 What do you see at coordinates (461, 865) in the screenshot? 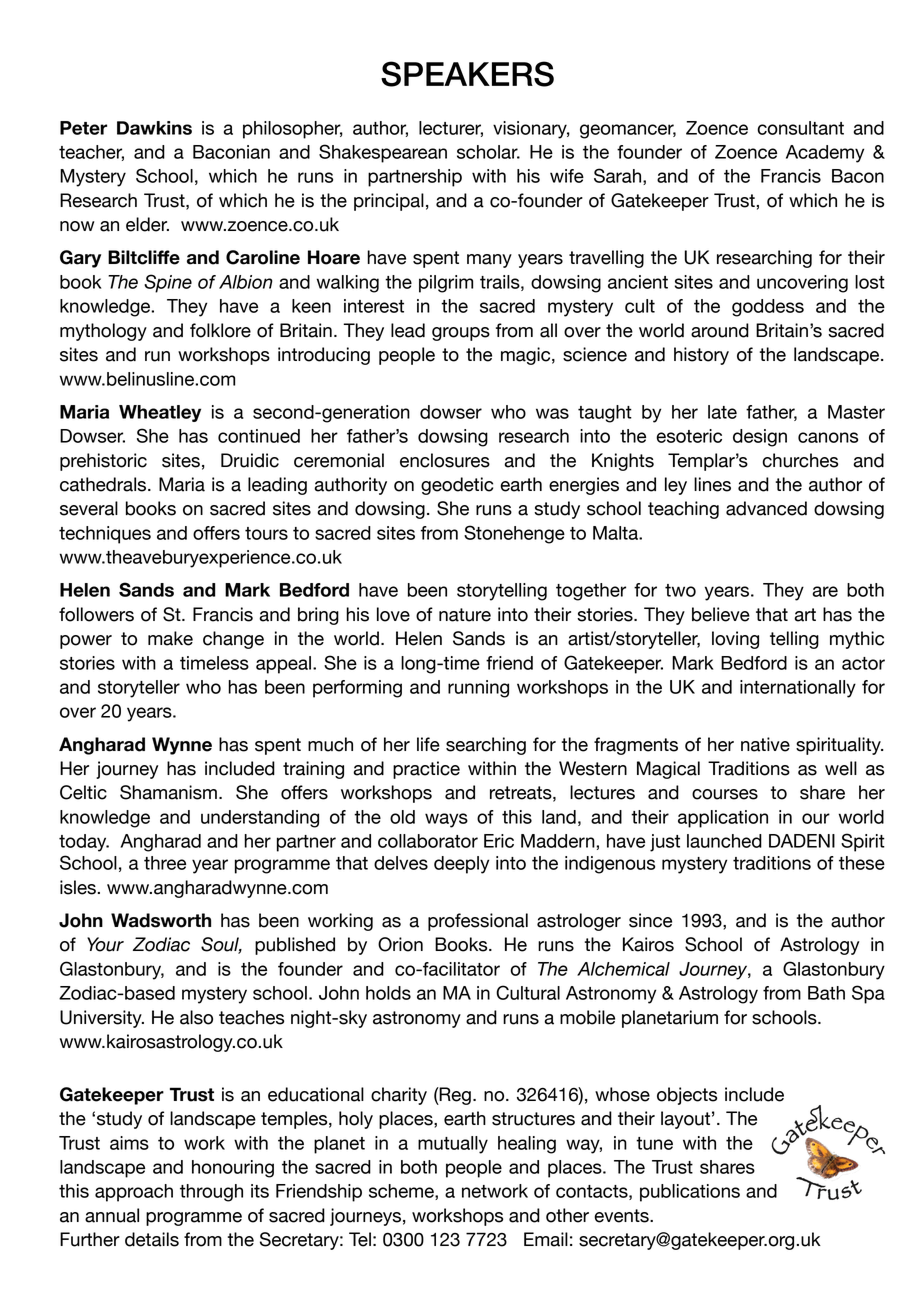
I see `deeply` at bounding box center [461, 865].
